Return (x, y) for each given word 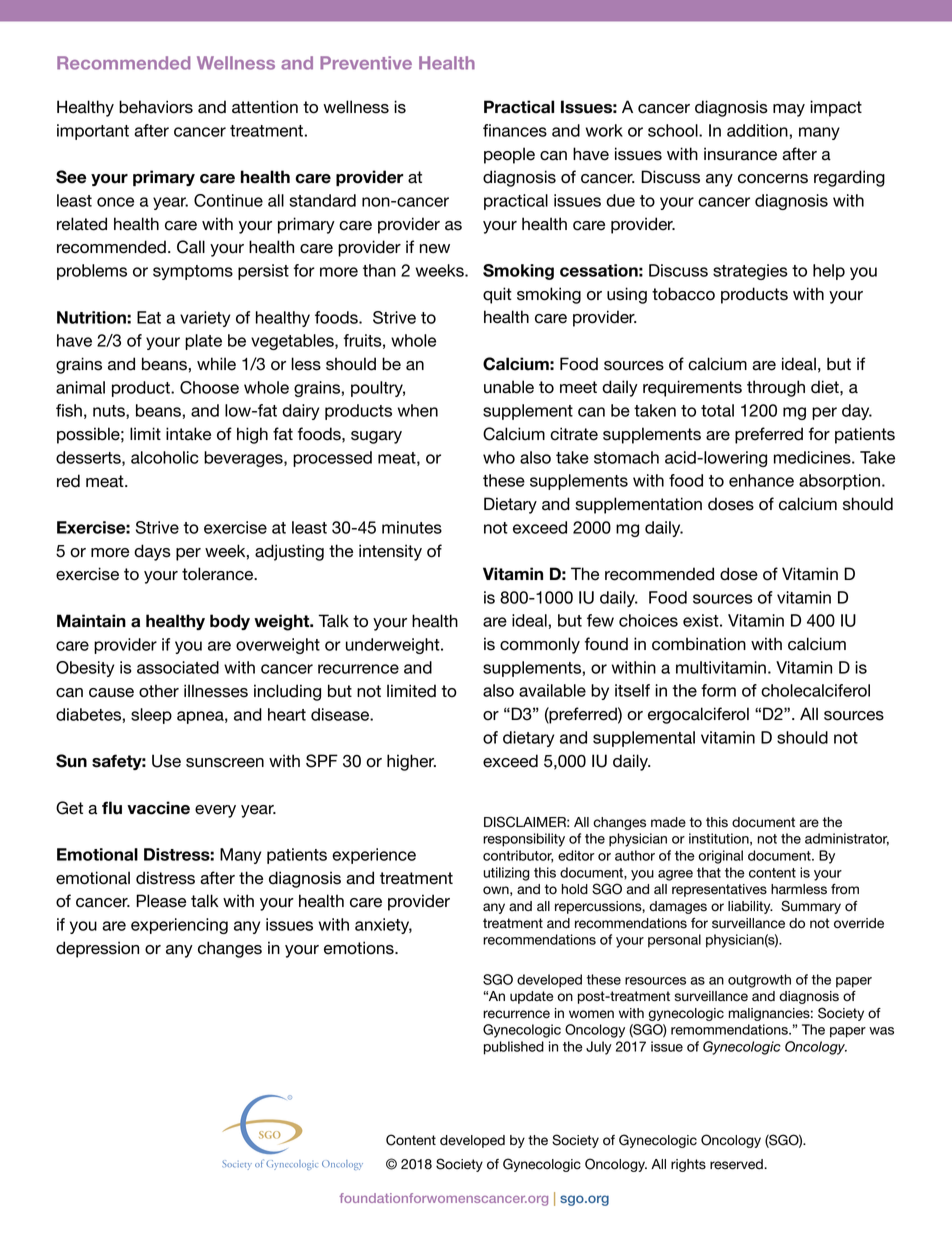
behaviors (156, 107)
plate (203, 342)
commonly (540, 645)
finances (515, 130)
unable (509, 387)
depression (97, 949)
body (230, 622)
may (789, 110)
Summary (811, 907)
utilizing (506, 874)
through (776, 388)
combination (699, 644)
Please (161, 901)
